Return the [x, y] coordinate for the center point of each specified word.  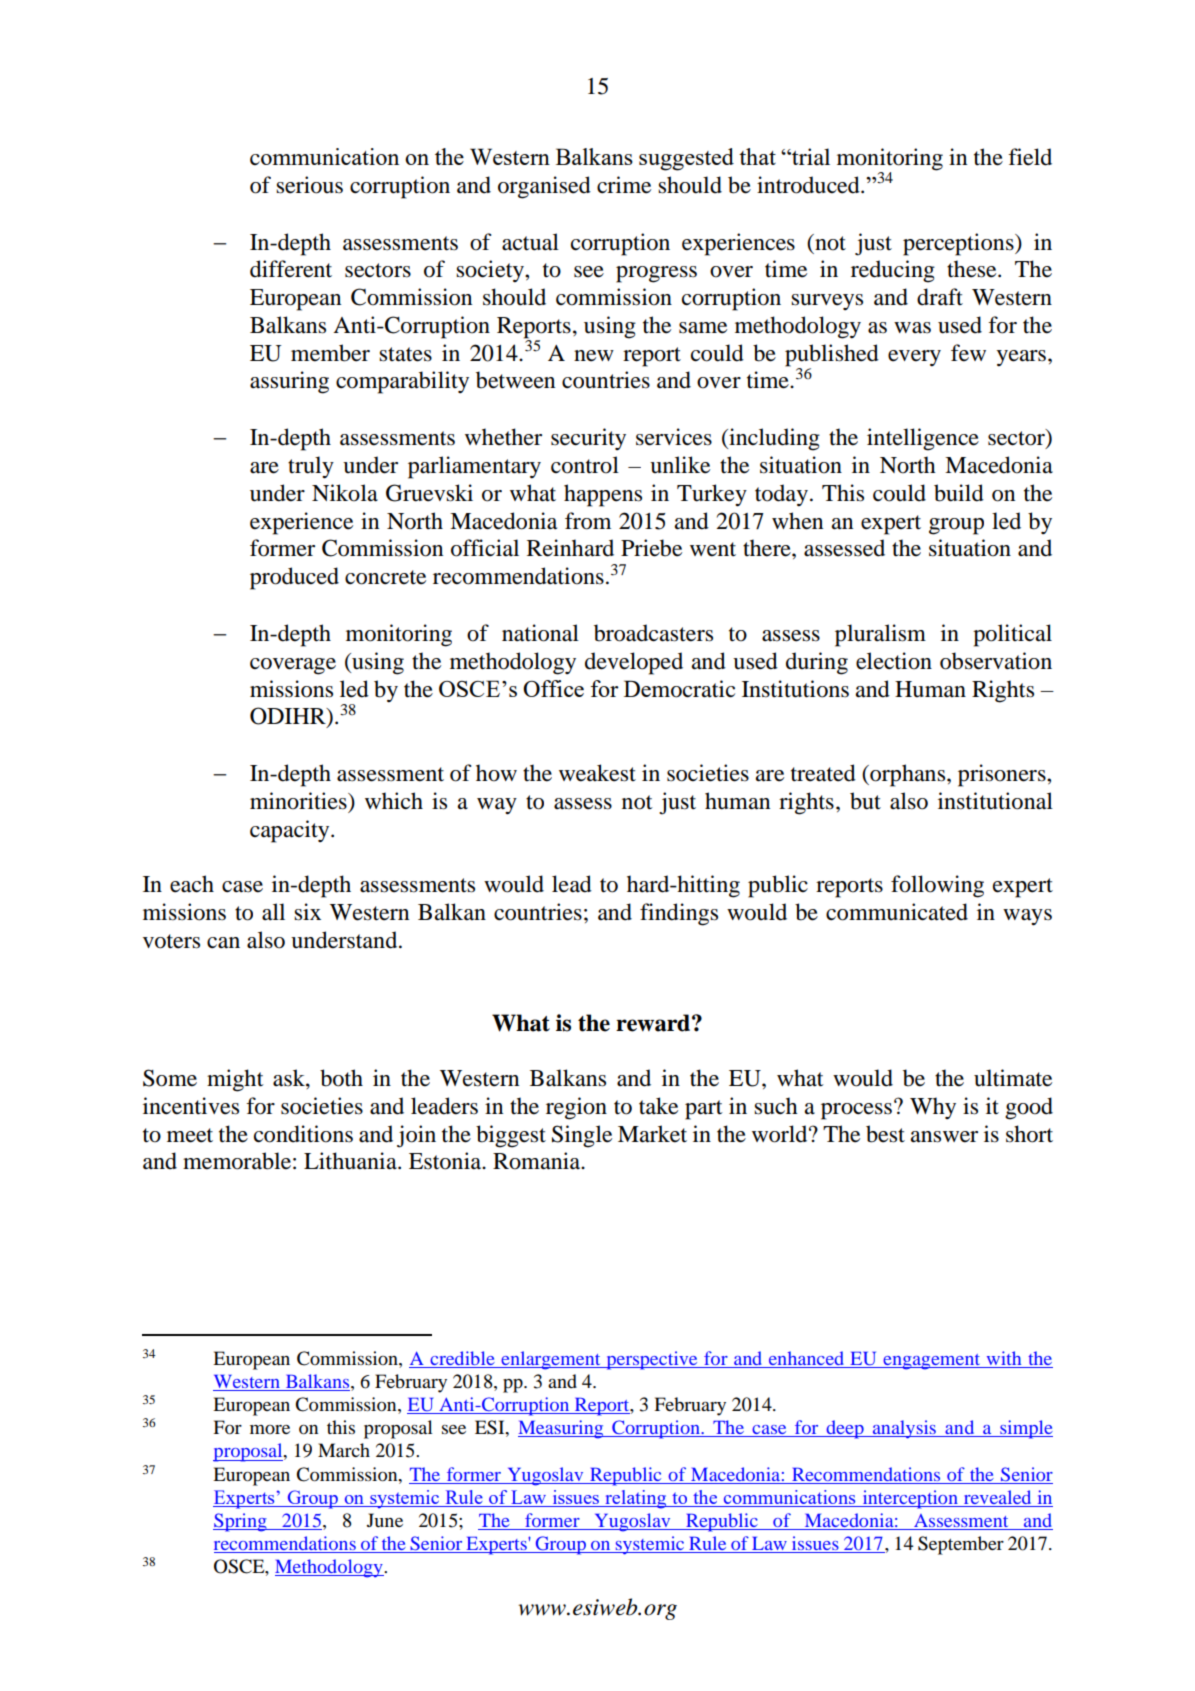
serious [309, 185]
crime [624, 185]
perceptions [959, 244]
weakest [597, 773]
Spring [241, 1522]
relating [636, 1499]
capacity [291, 831]
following [937, 886]
